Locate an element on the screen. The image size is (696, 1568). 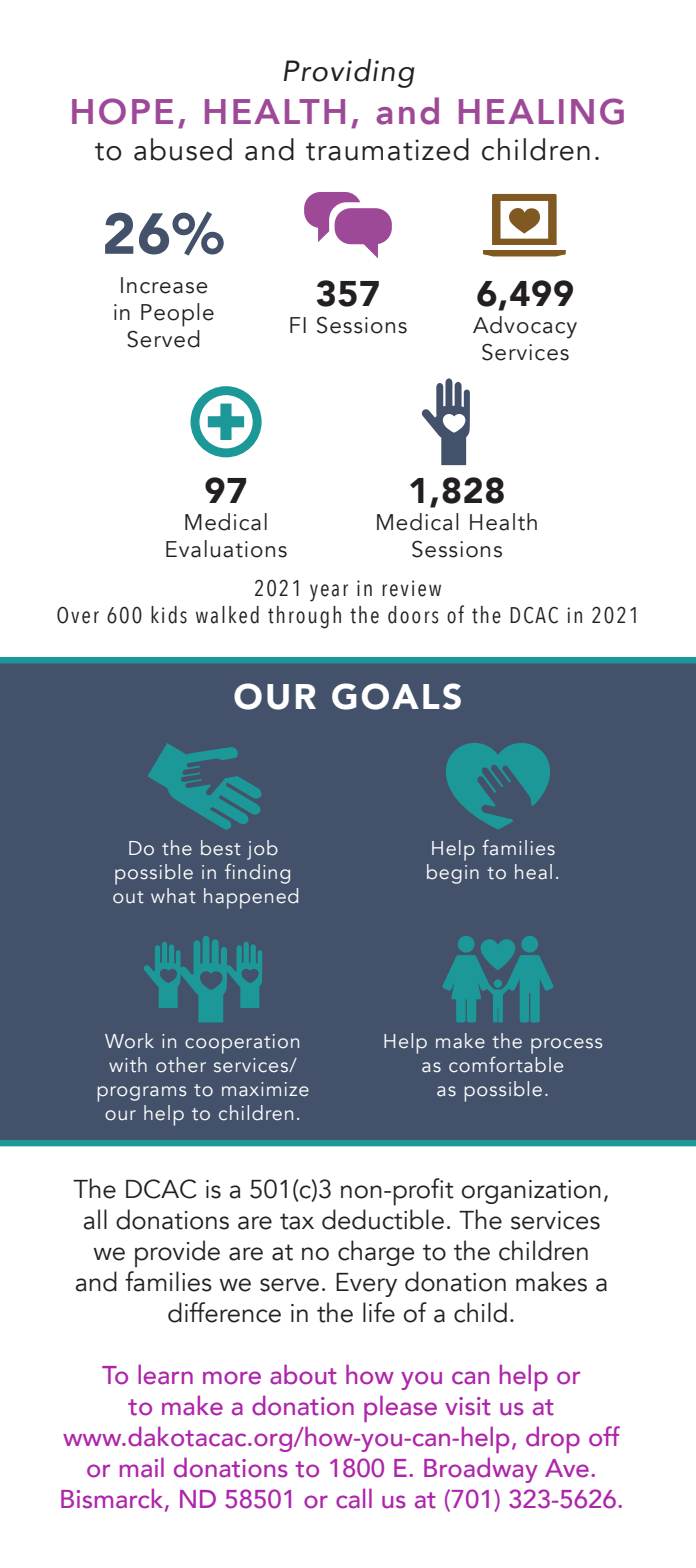
year is located at coordinates (329, 593).
